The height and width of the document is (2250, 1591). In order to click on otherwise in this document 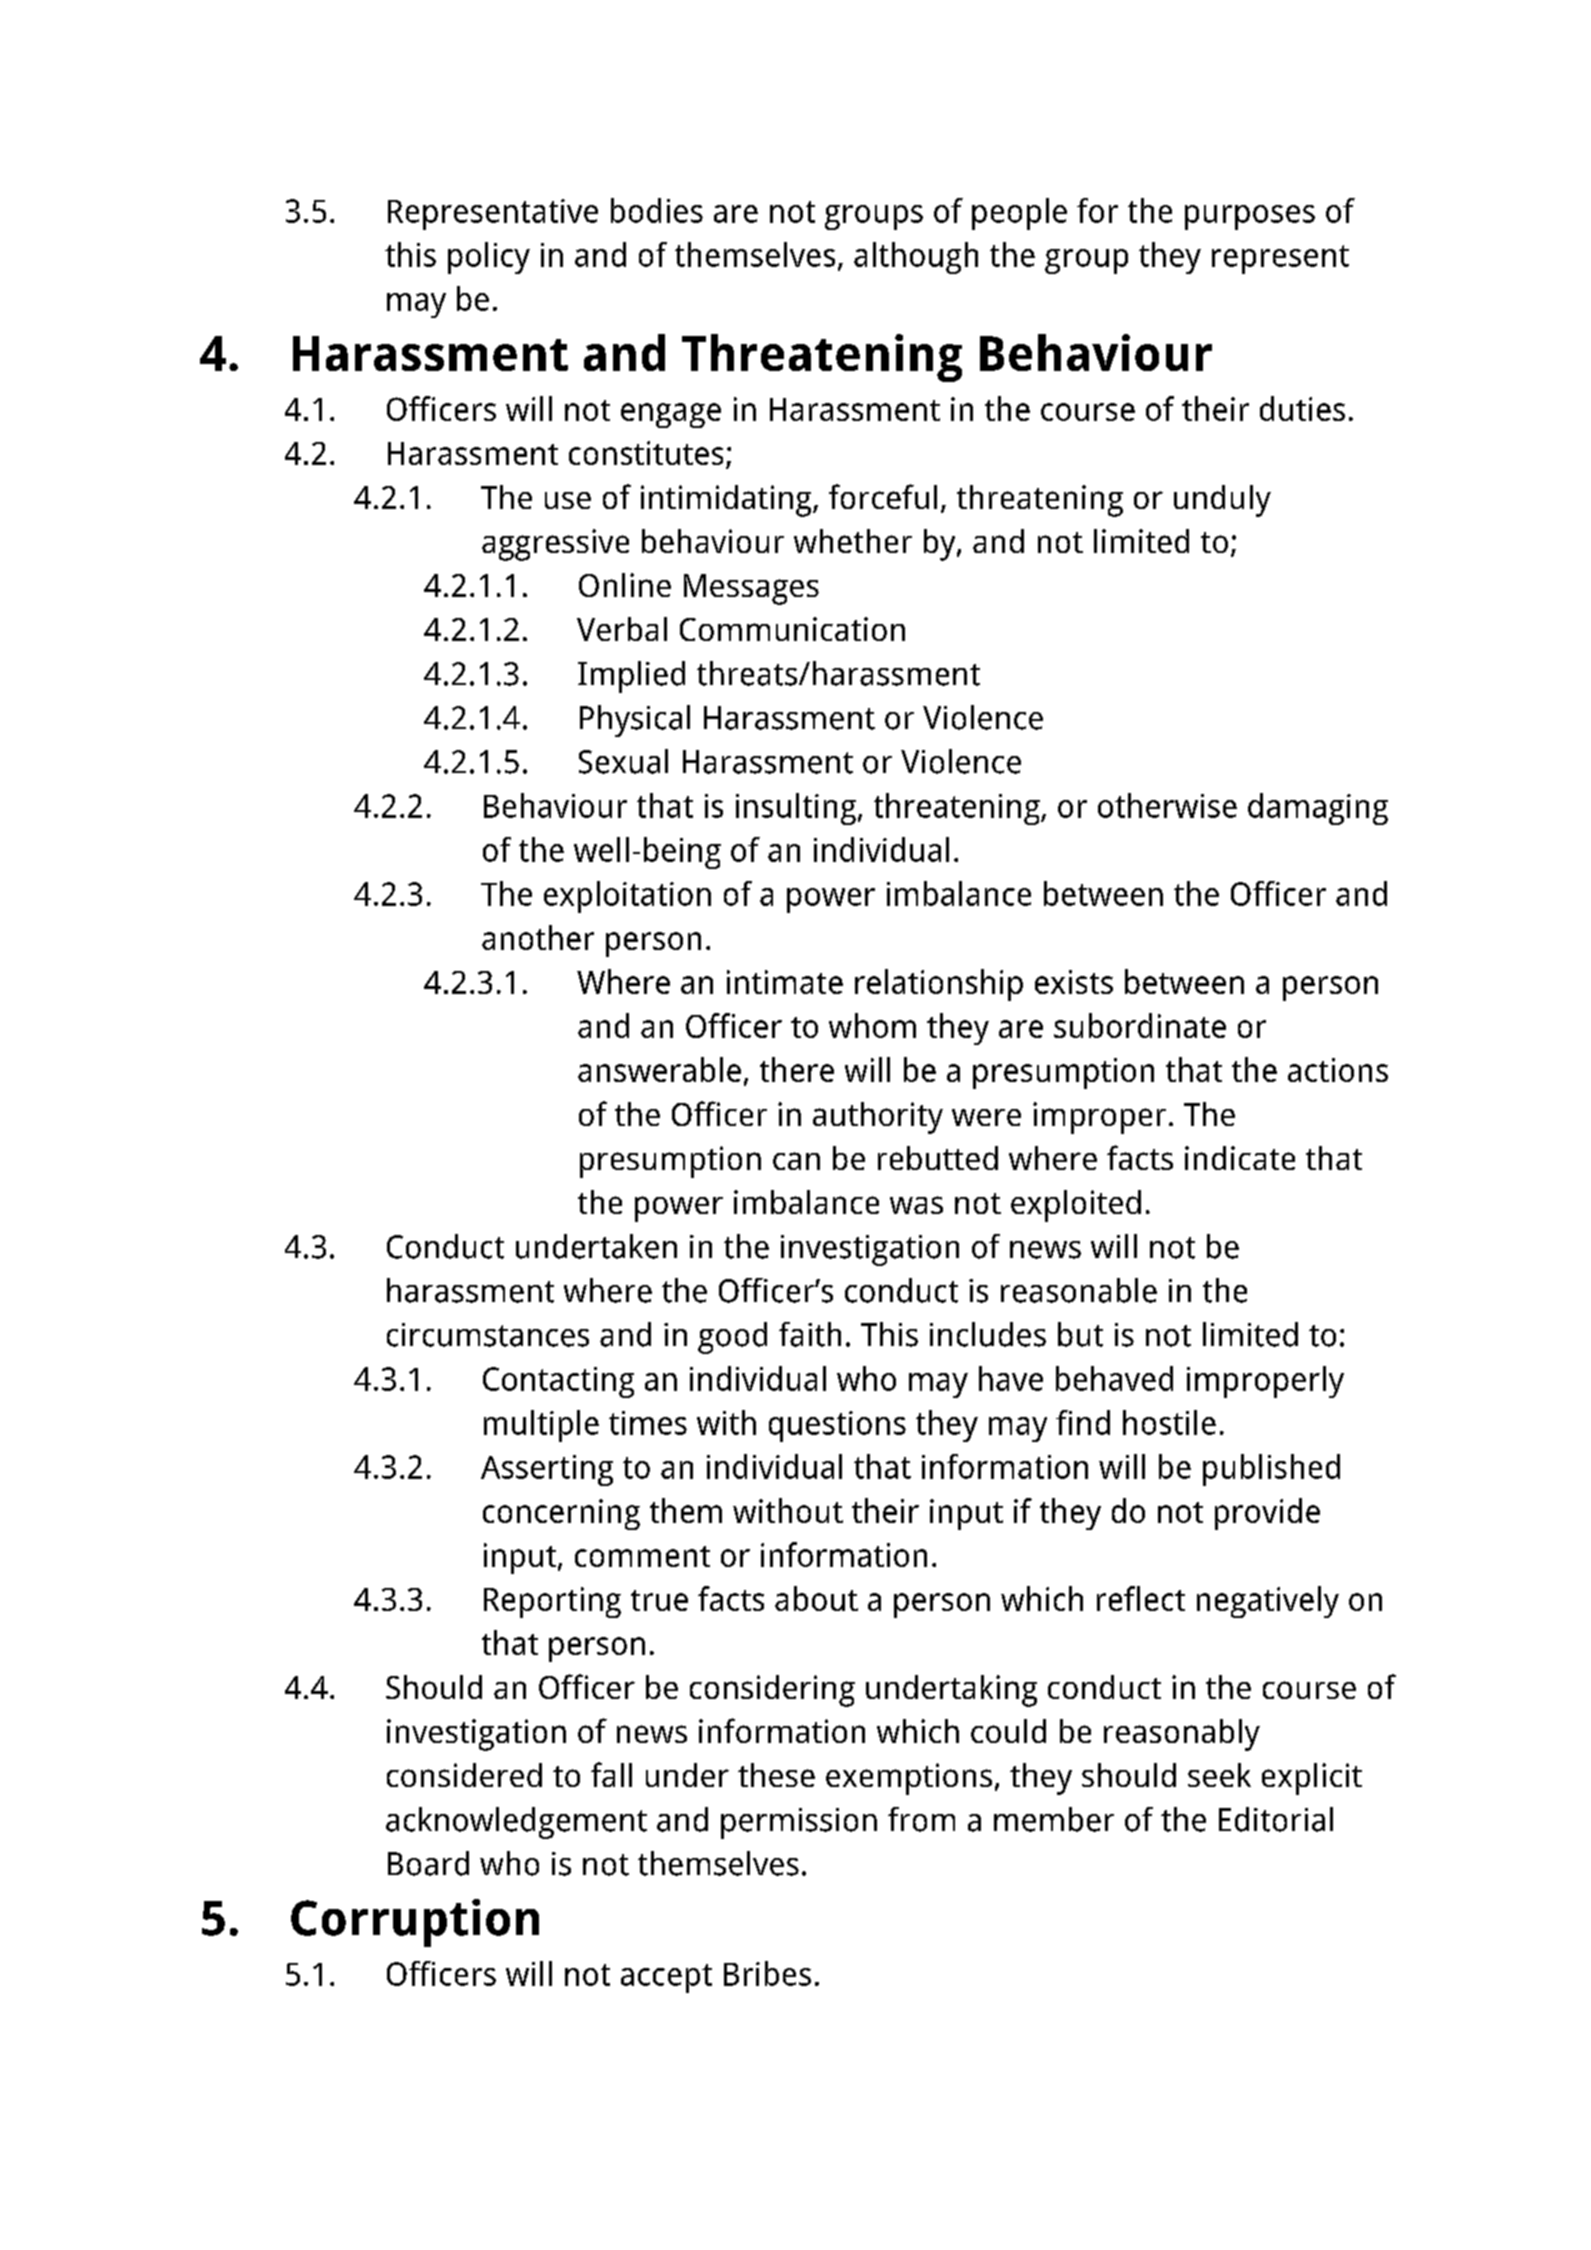, I will do `click(1167, 805)`.
